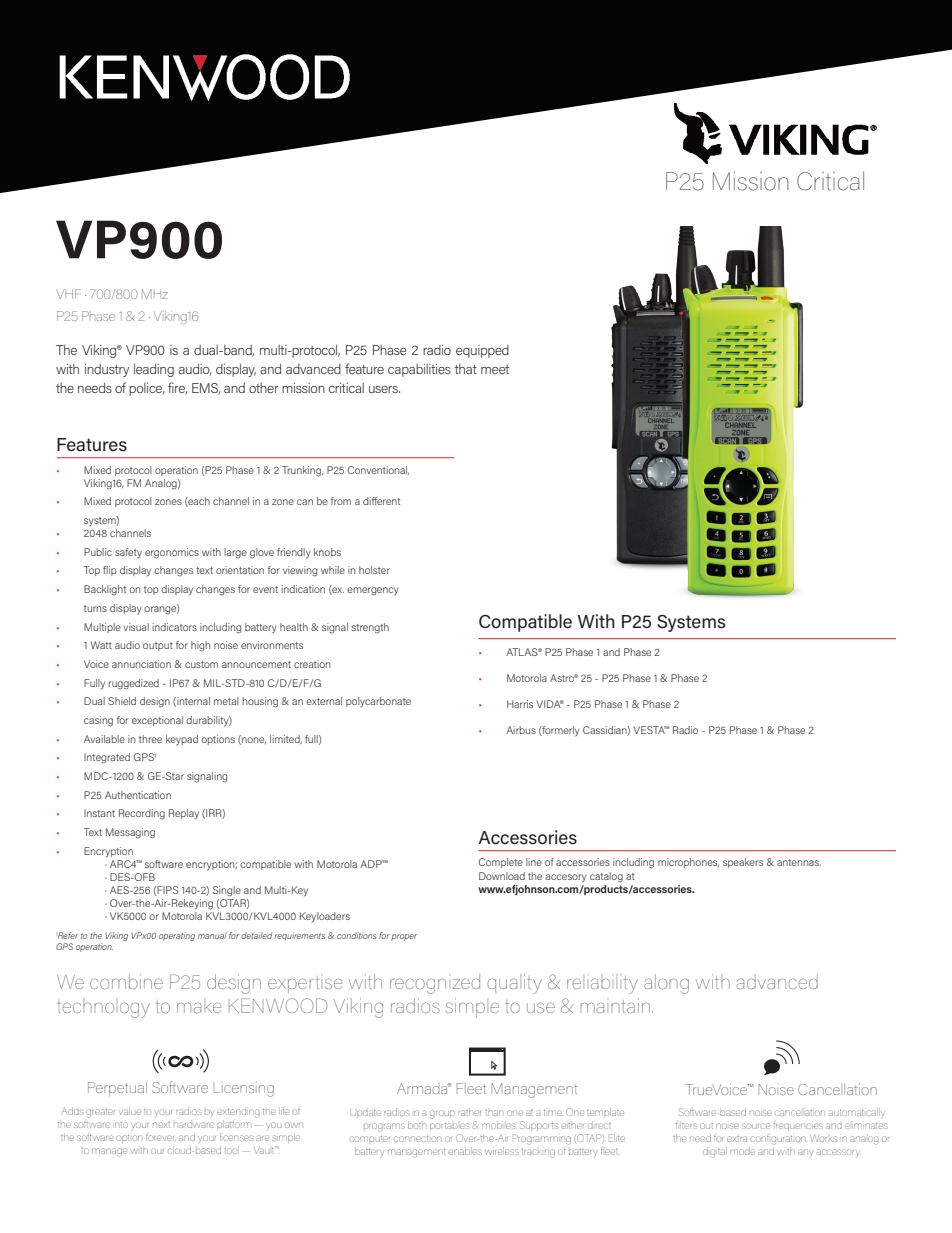 The height and width of the screenshot is (1233, 952). Describe the element at coordinates (154, 370) in the screenshot. I see `leading` at that location.
